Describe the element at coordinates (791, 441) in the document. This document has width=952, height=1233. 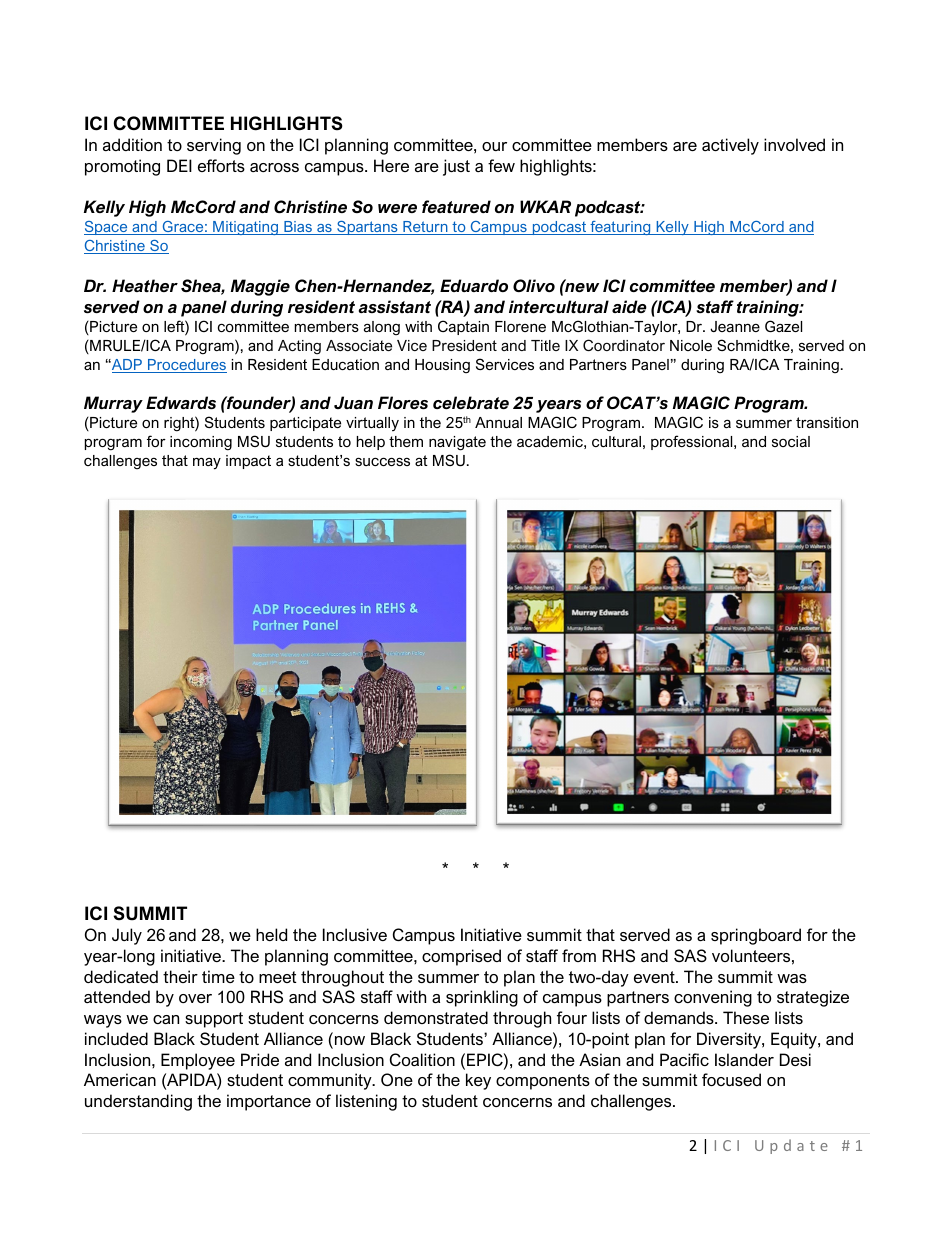
I see `social` at that location.
